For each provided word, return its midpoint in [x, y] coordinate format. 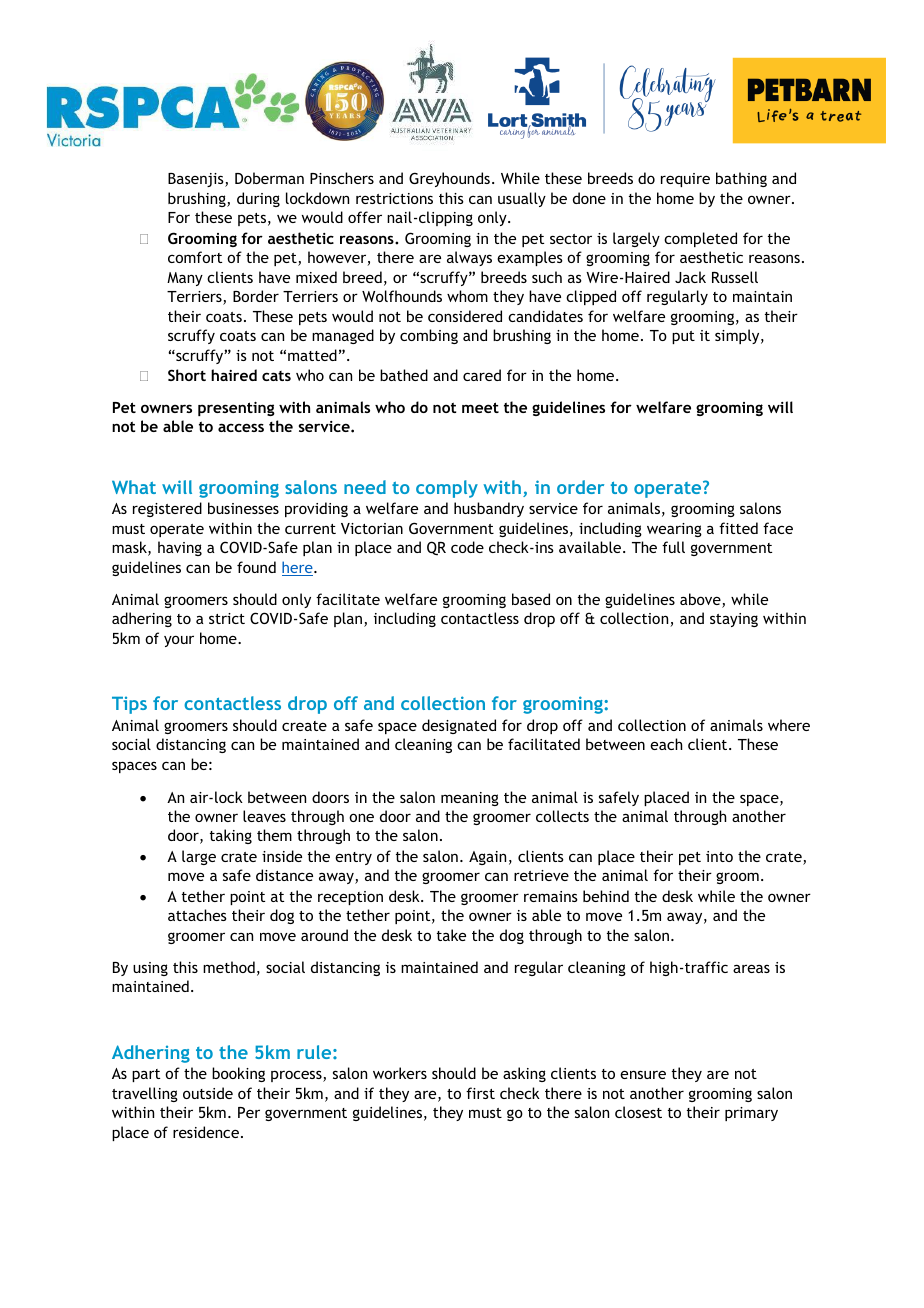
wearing [674, 530]
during [258, 199]
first [480, 1093]
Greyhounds [449, 179]
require [685, 180]
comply [447, 489]
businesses [243, 508]
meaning [470, 799]
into [719, 856]
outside [208, 1093]
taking [231, 836]
